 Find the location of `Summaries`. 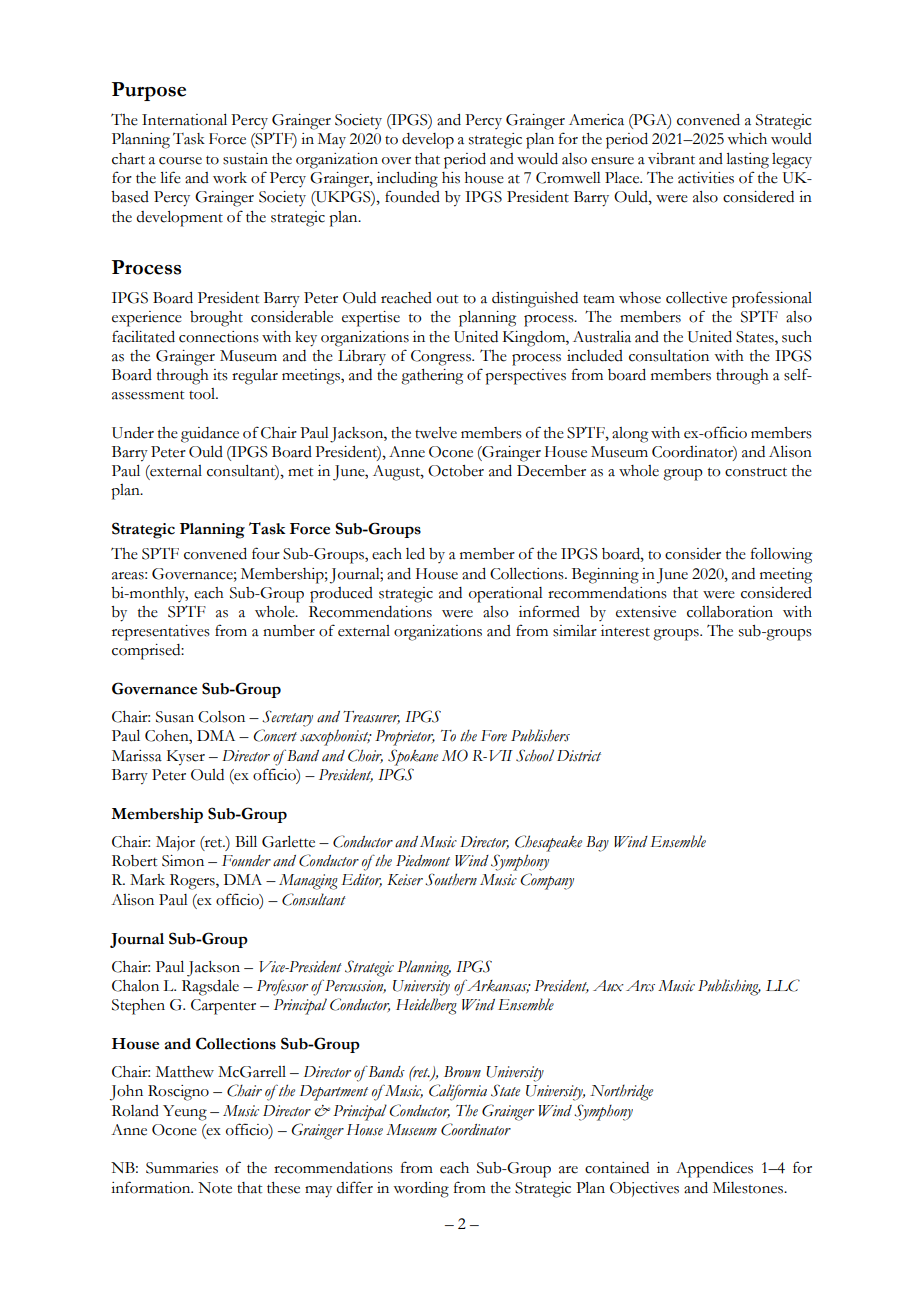

Summaries is located at coordinates (182, 1168).
